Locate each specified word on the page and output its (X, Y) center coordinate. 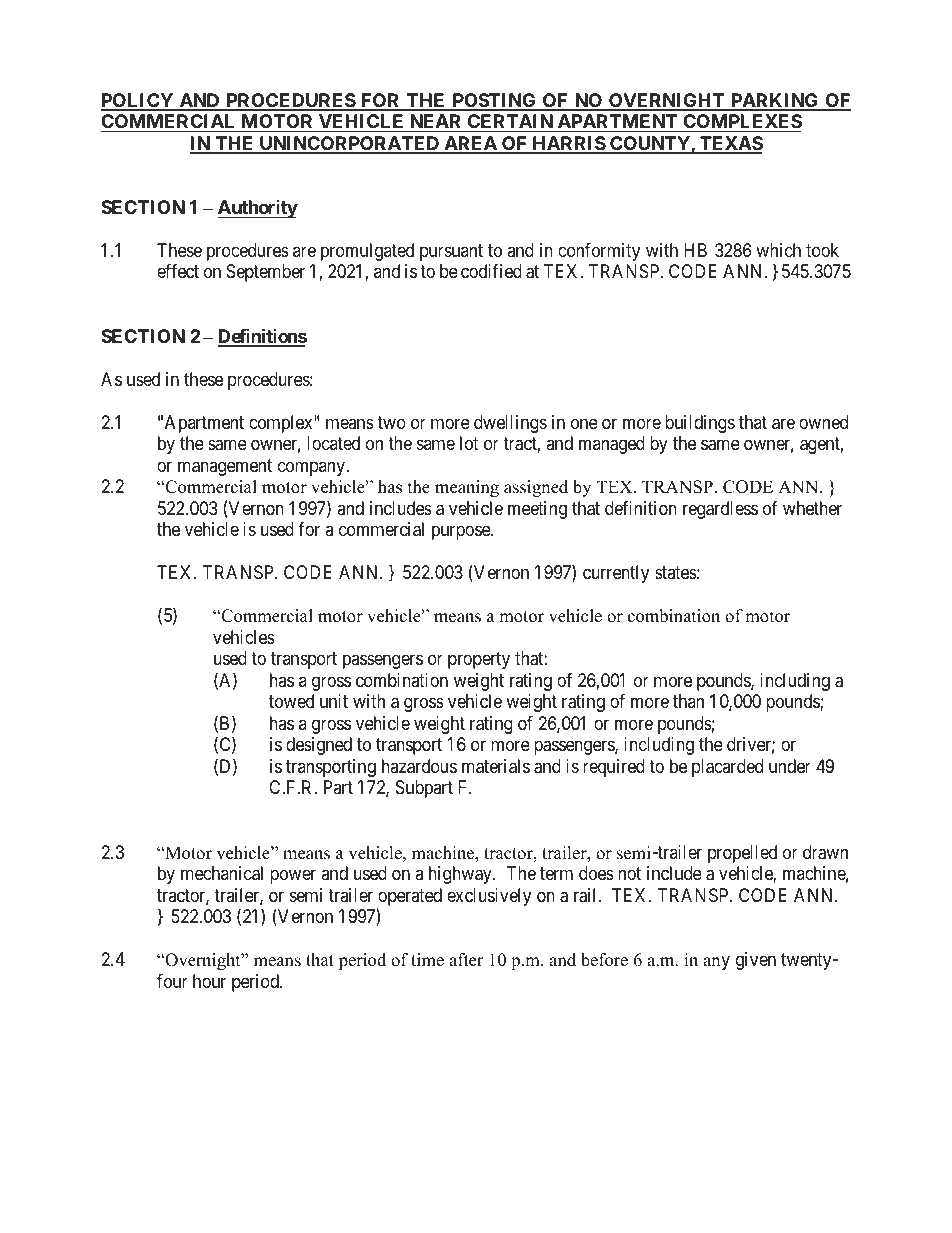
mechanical (222, 873)
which (778, 250)
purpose (462, 533)
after (466, 960)
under (790, 766)
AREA (470, 144)
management (225, 467)
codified (491, 271)
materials (496, 766)
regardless (720, 510)
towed (291, 701)
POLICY (138, 101)
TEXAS (730, 144)
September (265, 273)
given (756, 961)
